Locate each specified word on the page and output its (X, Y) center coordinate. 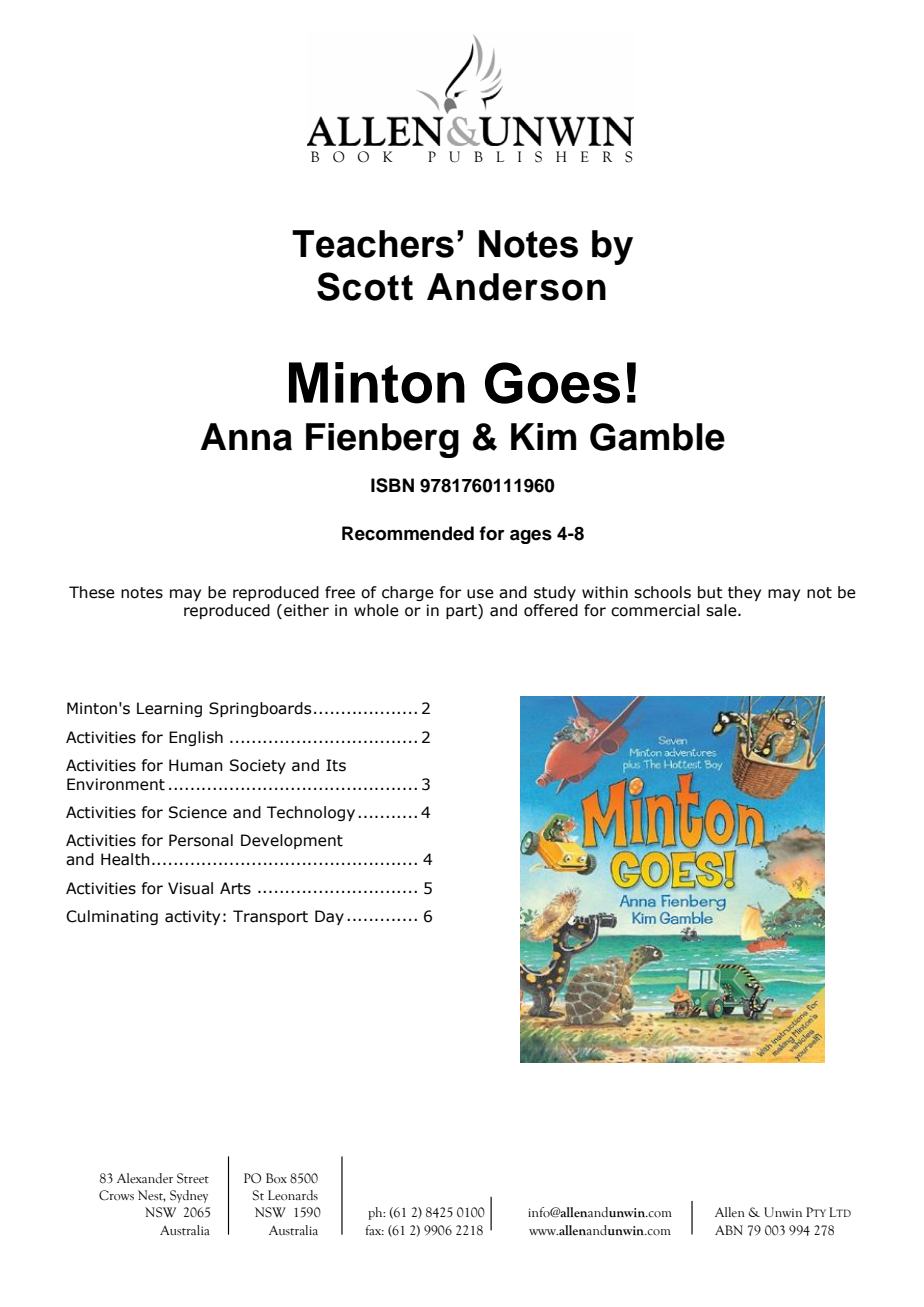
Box (276, 1178)
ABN (729, 1230)
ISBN (392, 485)
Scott (365, 286)
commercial (655, 610)
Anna (246, 437)
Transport (270, 917)
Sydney (189, 1196)
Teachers (373, 244)
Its (336, 765)
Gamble (657, 437)
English (196, 738)
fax (374, 1230)
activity (192, 917)
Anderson (516, 287)
